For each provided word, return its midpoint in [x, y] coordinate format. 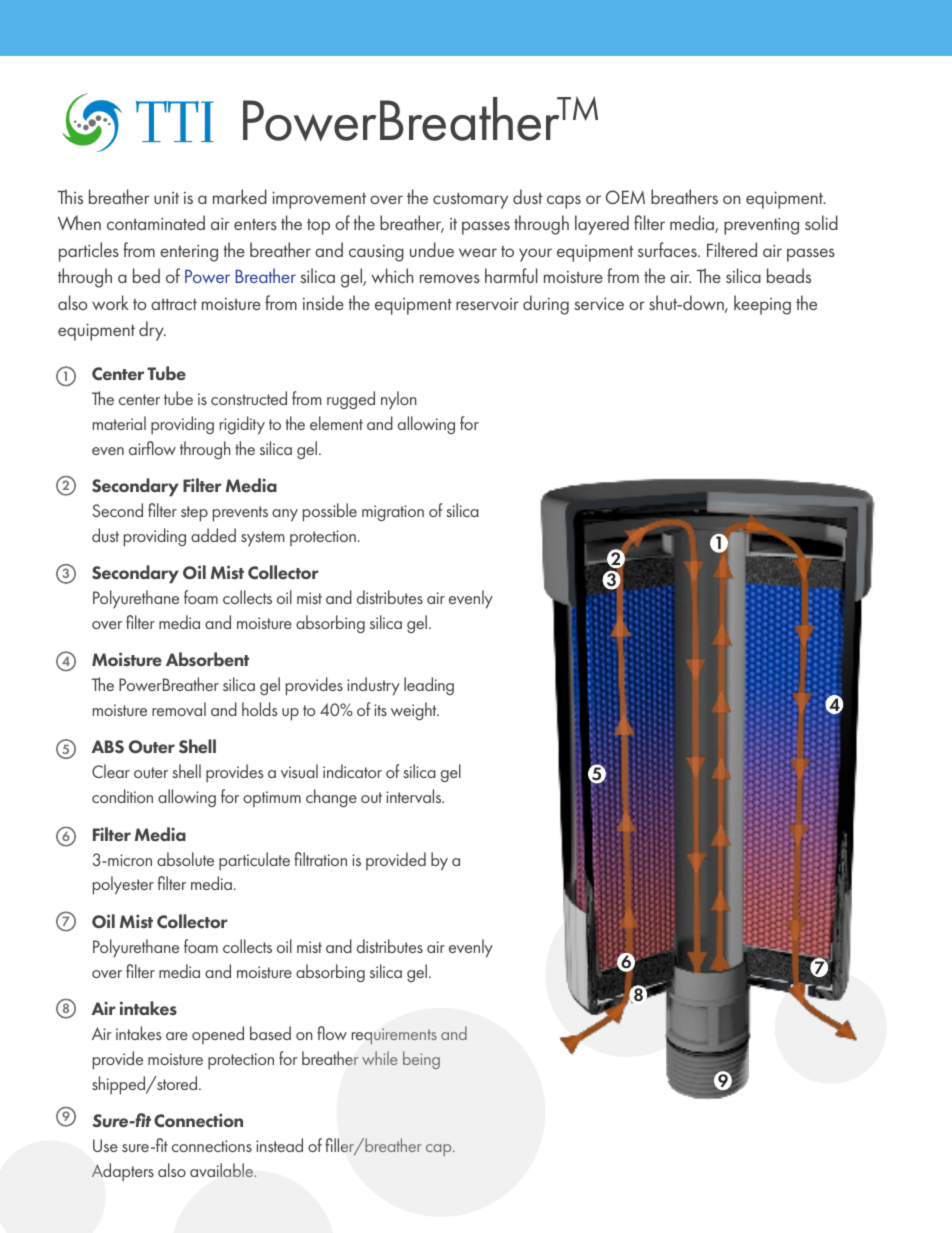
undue [432, 249]
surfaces [668, 249]
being [421, 1060]
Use [105, 1145]
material [119, 423]
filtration [320, 859]
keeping [762, 305]
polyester [123, 885]
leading [429, 686]
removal [179, 709]
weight [415, 711]
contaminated [156, 222]
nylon [398, 400]
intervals [415, 796]
